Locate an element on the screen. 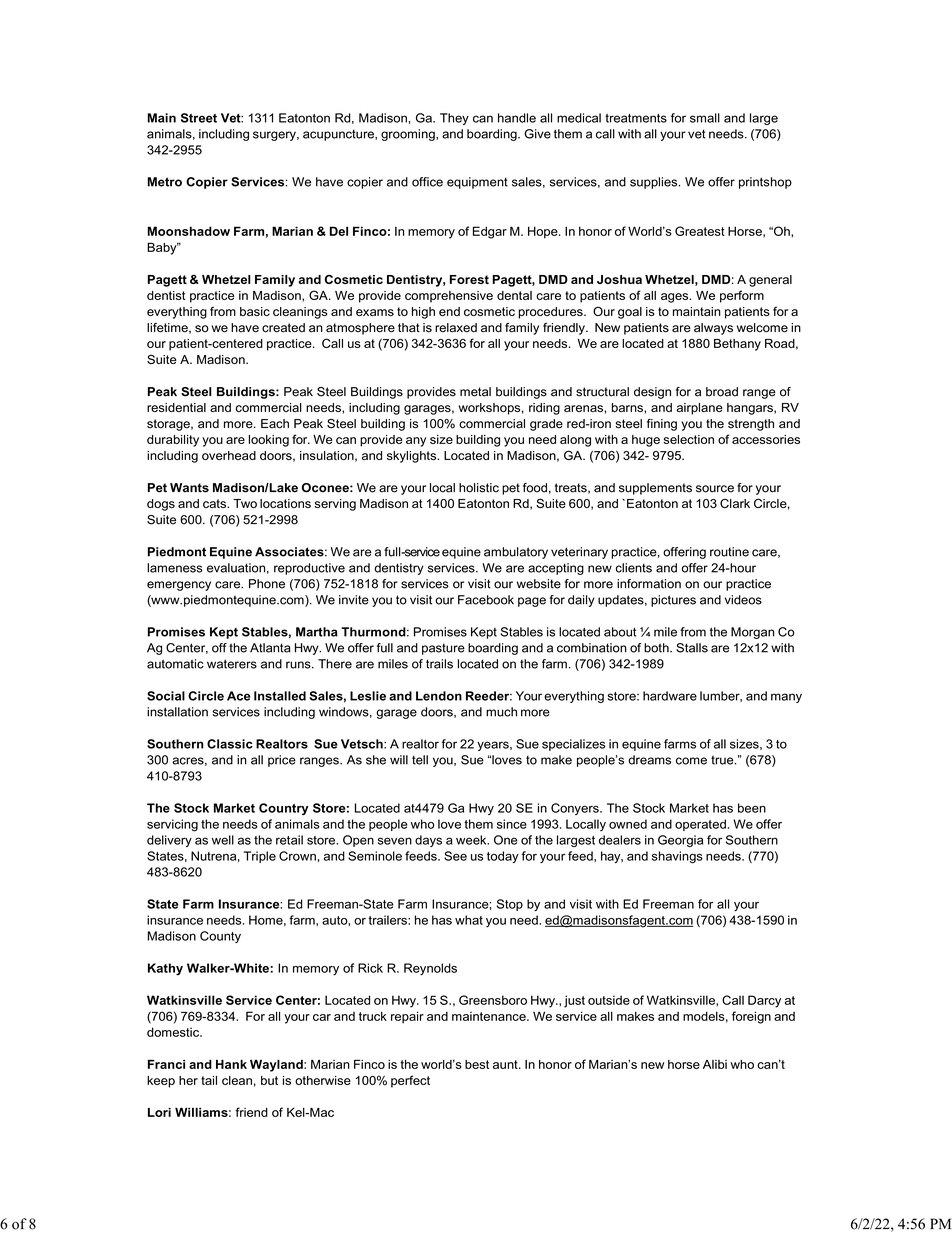 The width and height of the screenshot is (952, 1233). Phone is located at coordinates (267, 584).
